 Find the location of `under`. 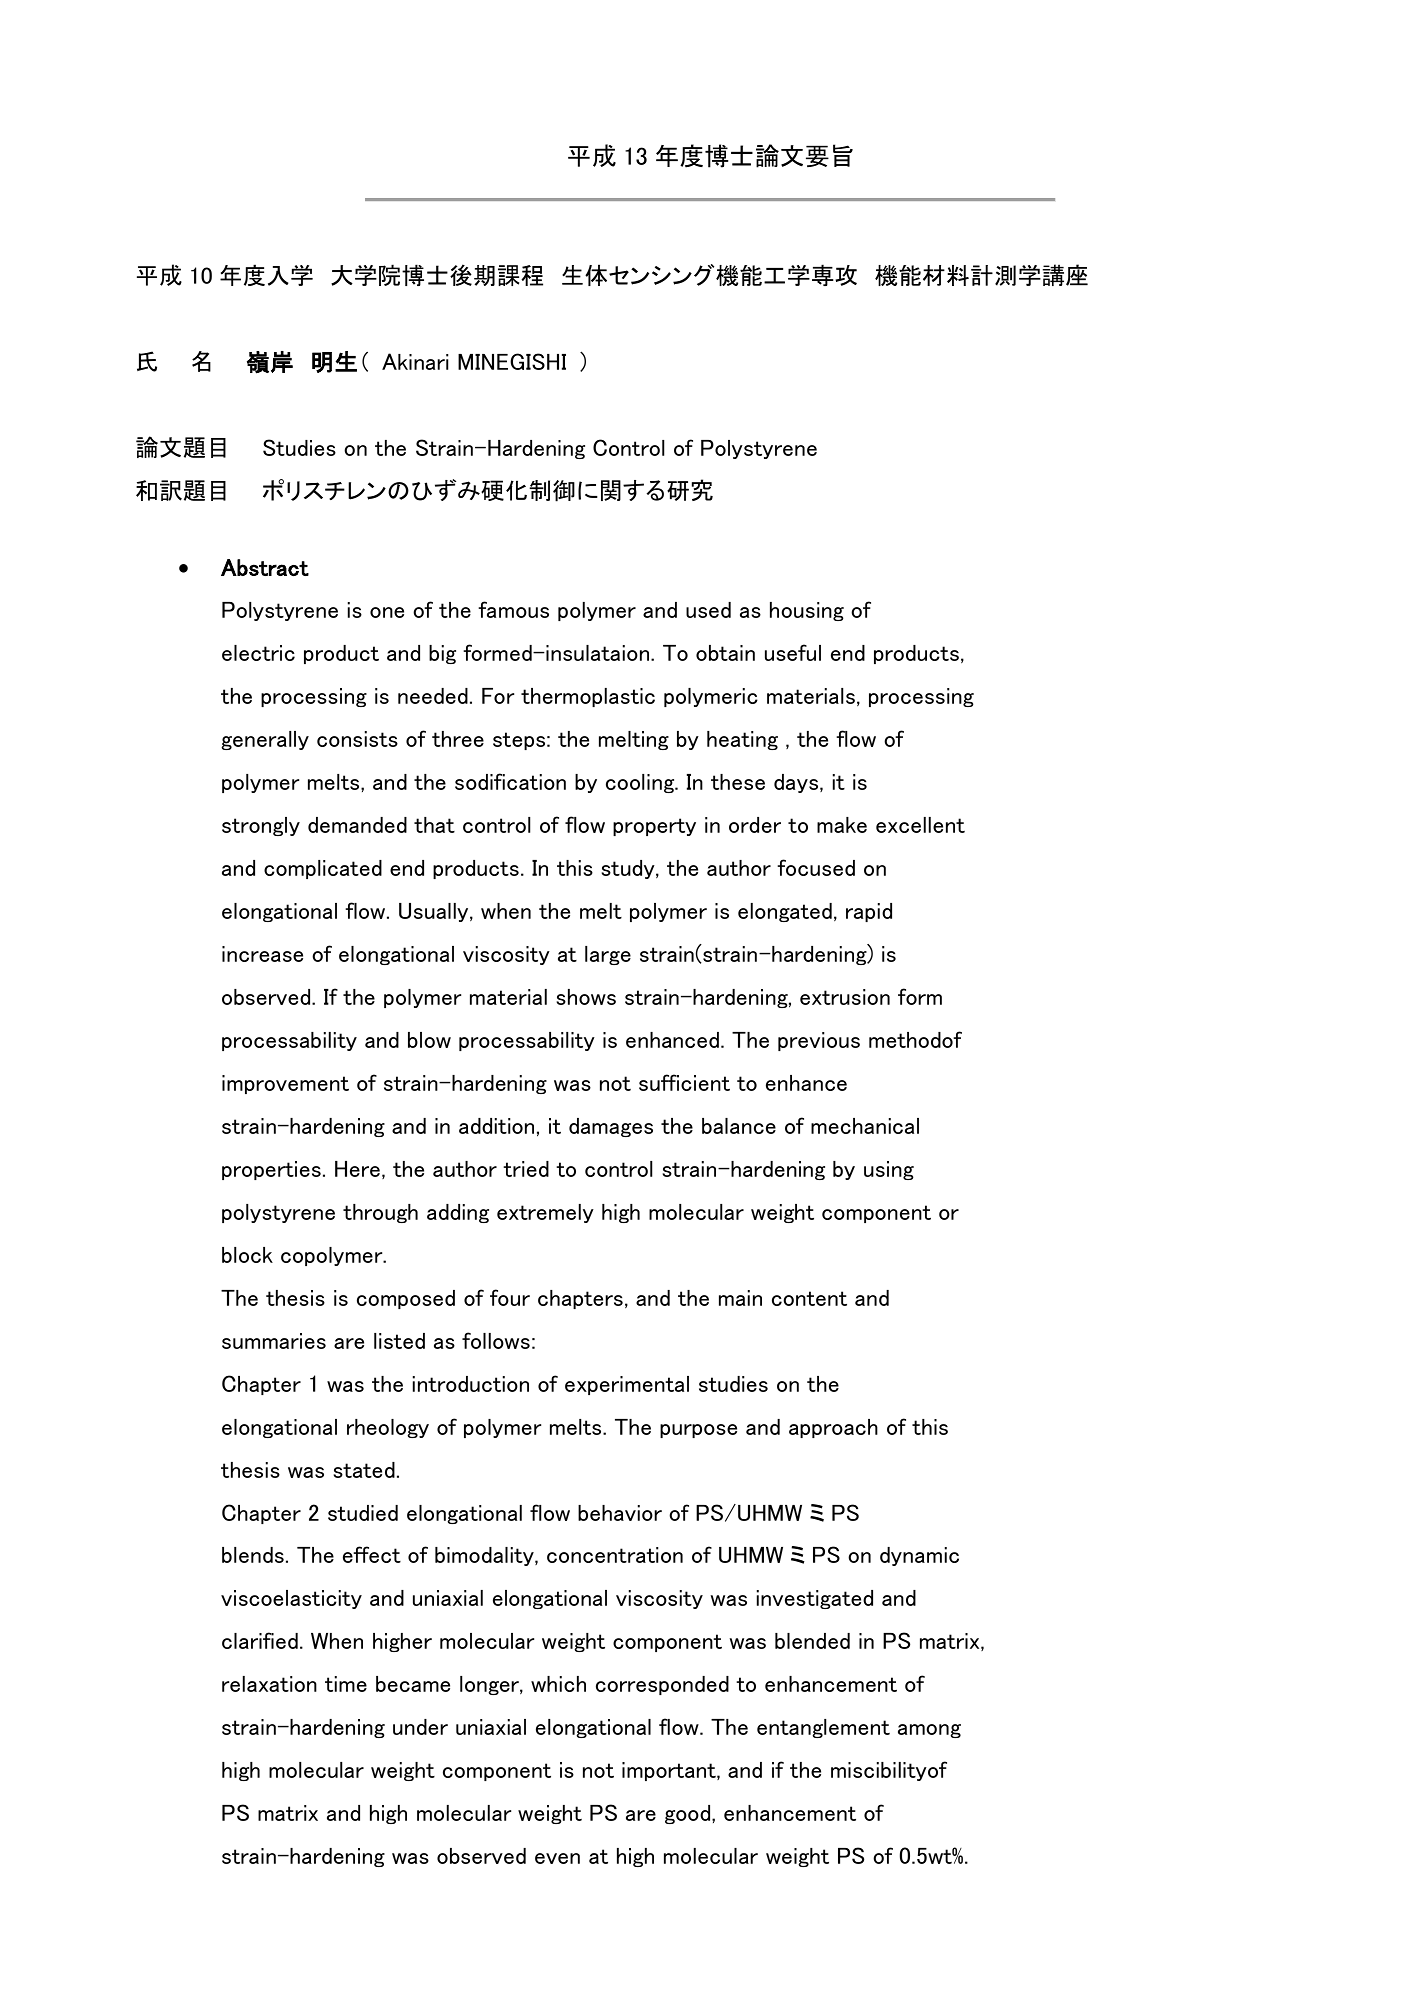

under is located at coordinates (420, 1727).
